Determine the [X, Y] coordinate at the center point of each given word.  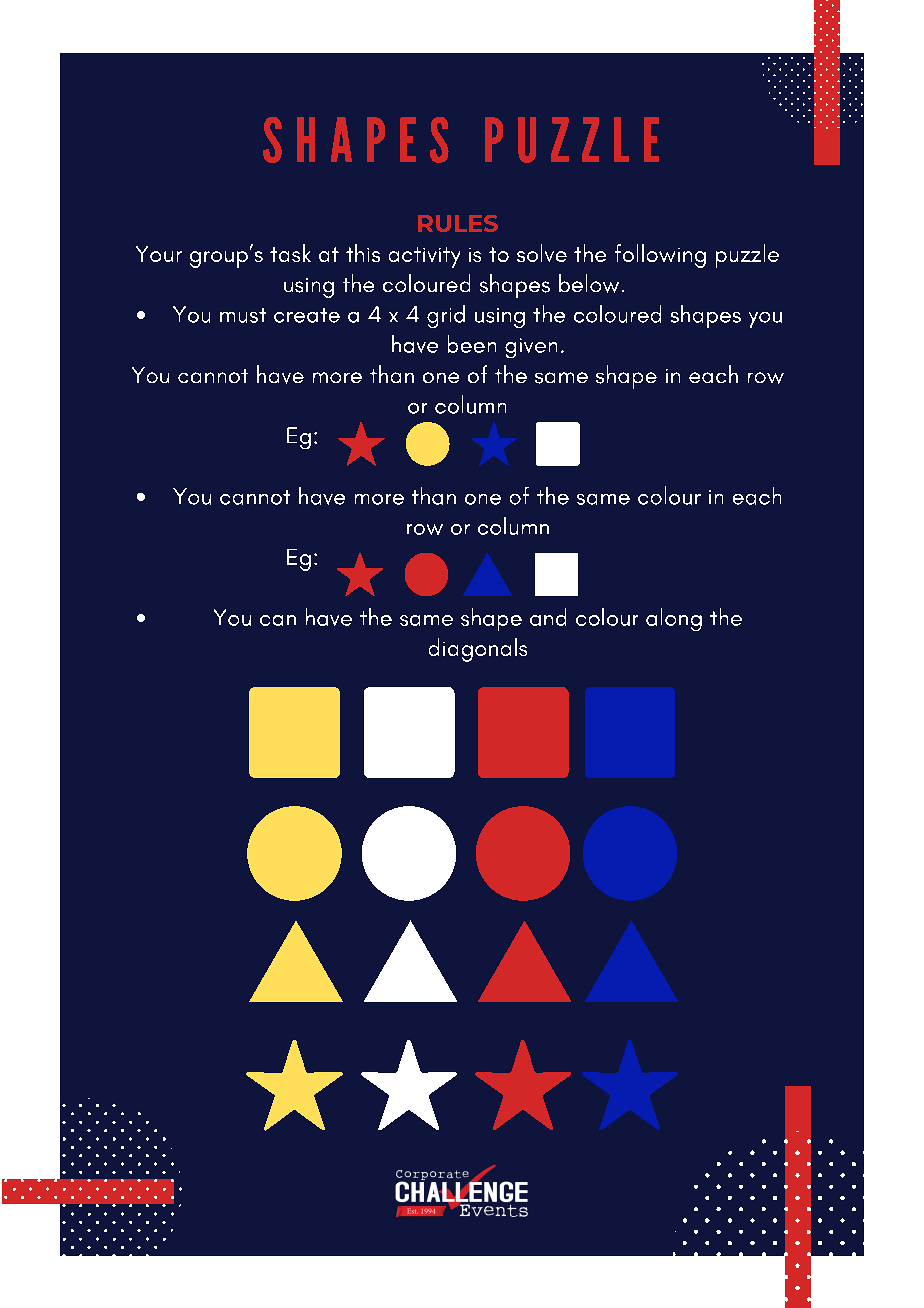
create [307, 315]
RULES [458, 223]
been [472, 344]
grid [446, 316]
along [674, 619]
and [548, 617]
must [243, 315]
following [660, 256]
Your [159, 254]
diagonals [478, 650]
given [531, 348]
